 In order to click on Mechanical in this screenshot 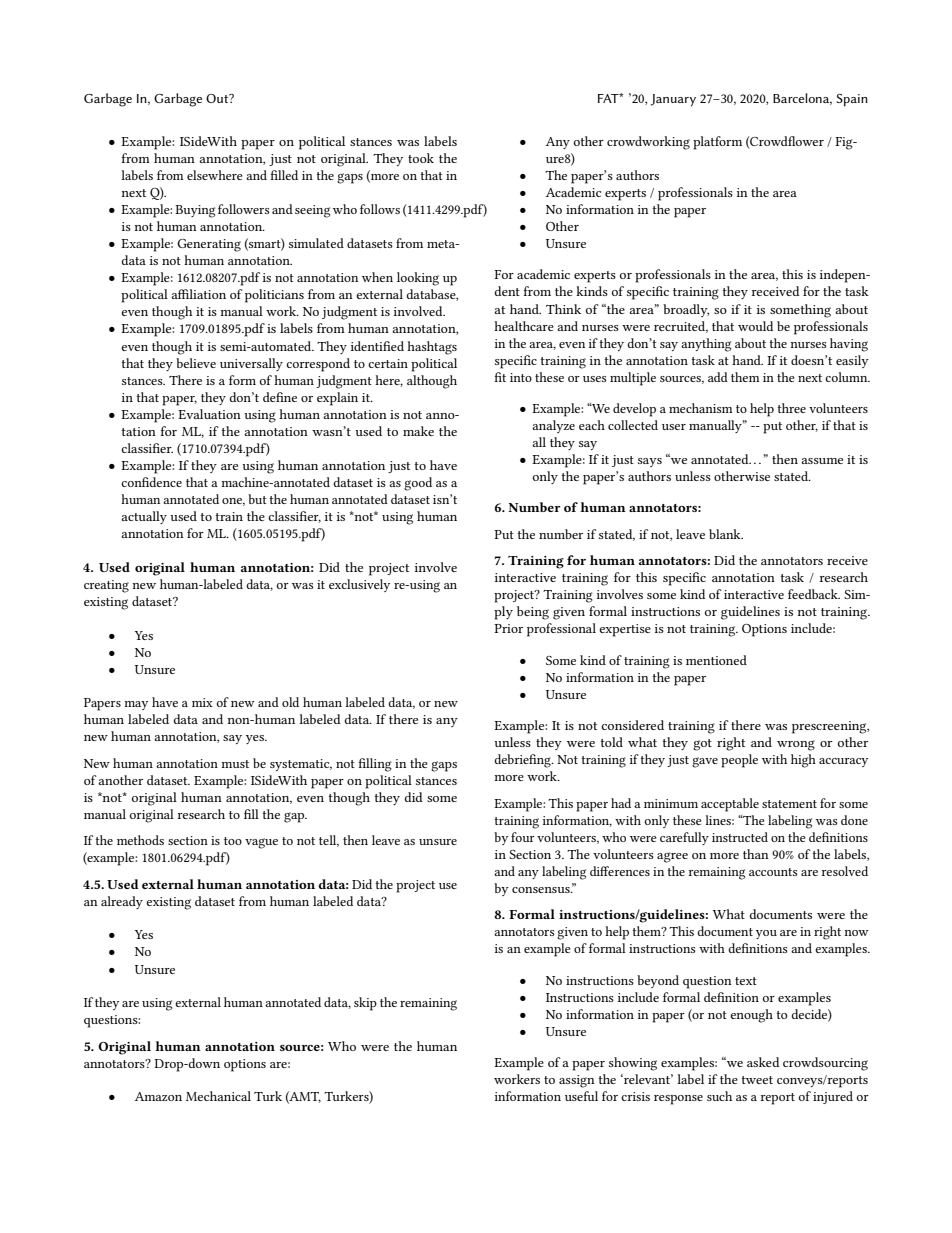, I will do `click(218, 1096)`.
